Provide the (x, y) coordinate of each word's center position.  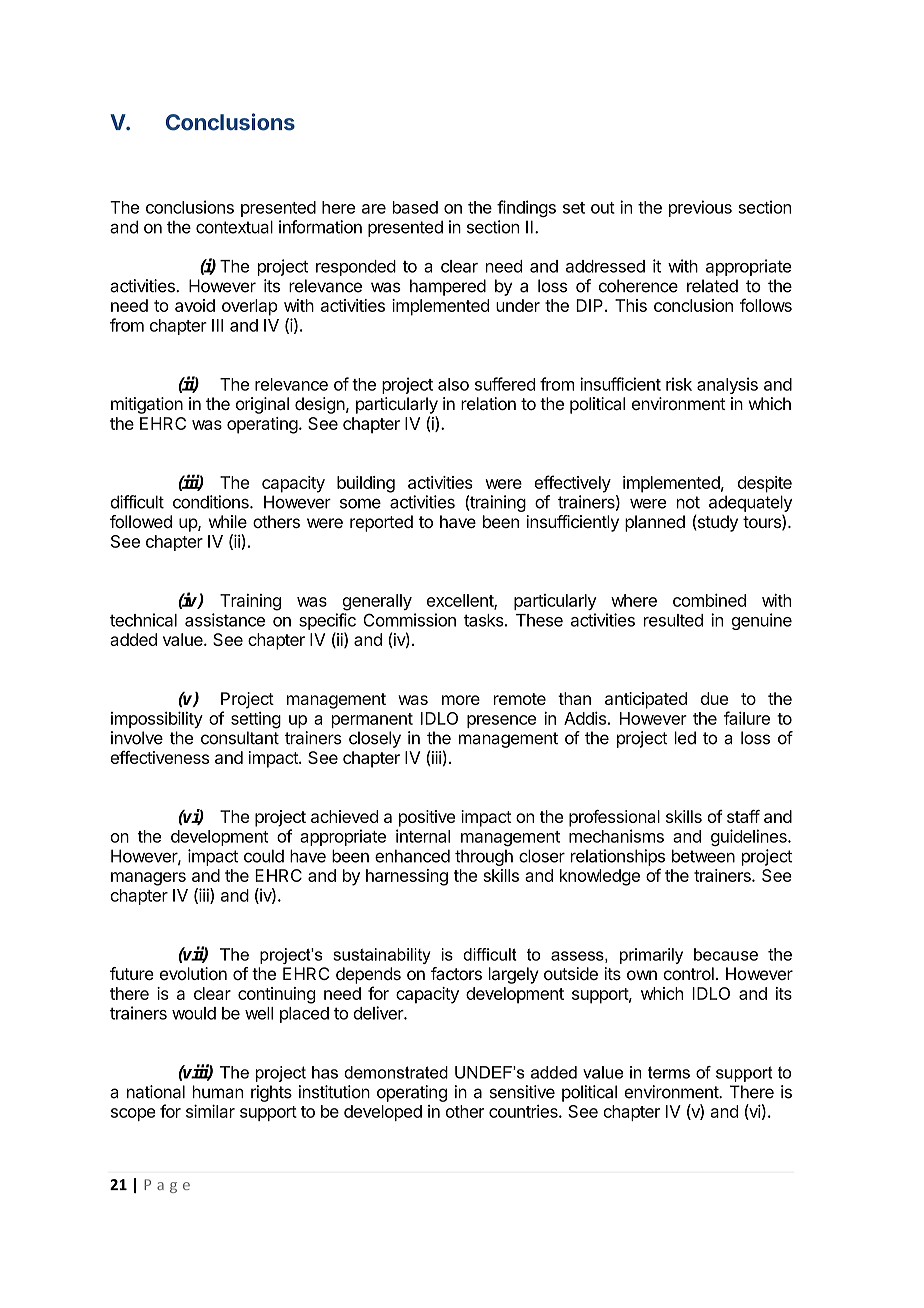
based (415, 207)
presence (501, 721)
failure (747, 718)
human (218, 1092)
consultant (240, 738)
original (262, 405)
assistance (225, 620)
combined (709, 600)
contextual (234, 227)
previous (700, 208)
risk (679, 384)
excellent (461, 601)
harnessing (407, 877)
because (726, 954)
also (453, 384)
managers (148, 879)
